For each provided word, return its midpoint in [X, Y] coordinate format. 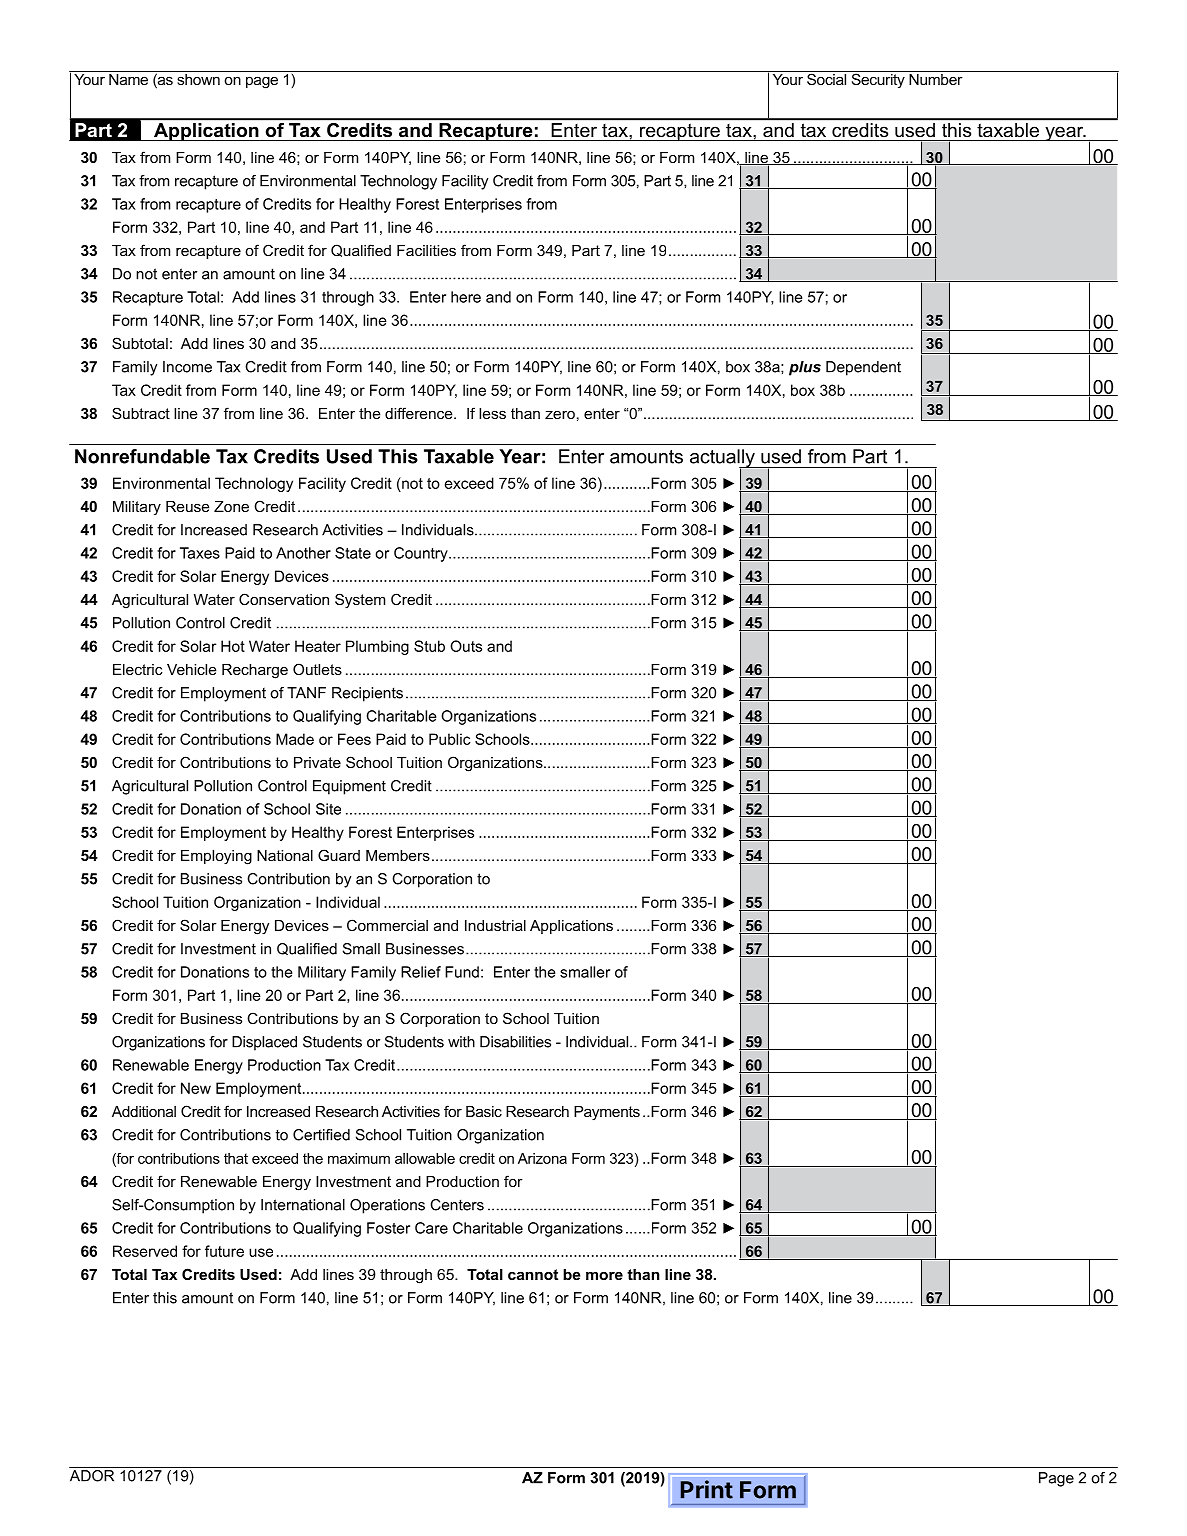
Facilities [426, 250]
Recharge [255, 671]
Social [827, 78]
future [224, 1251]
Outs [466, 646]
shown [198, 78]
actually [723, 459]
